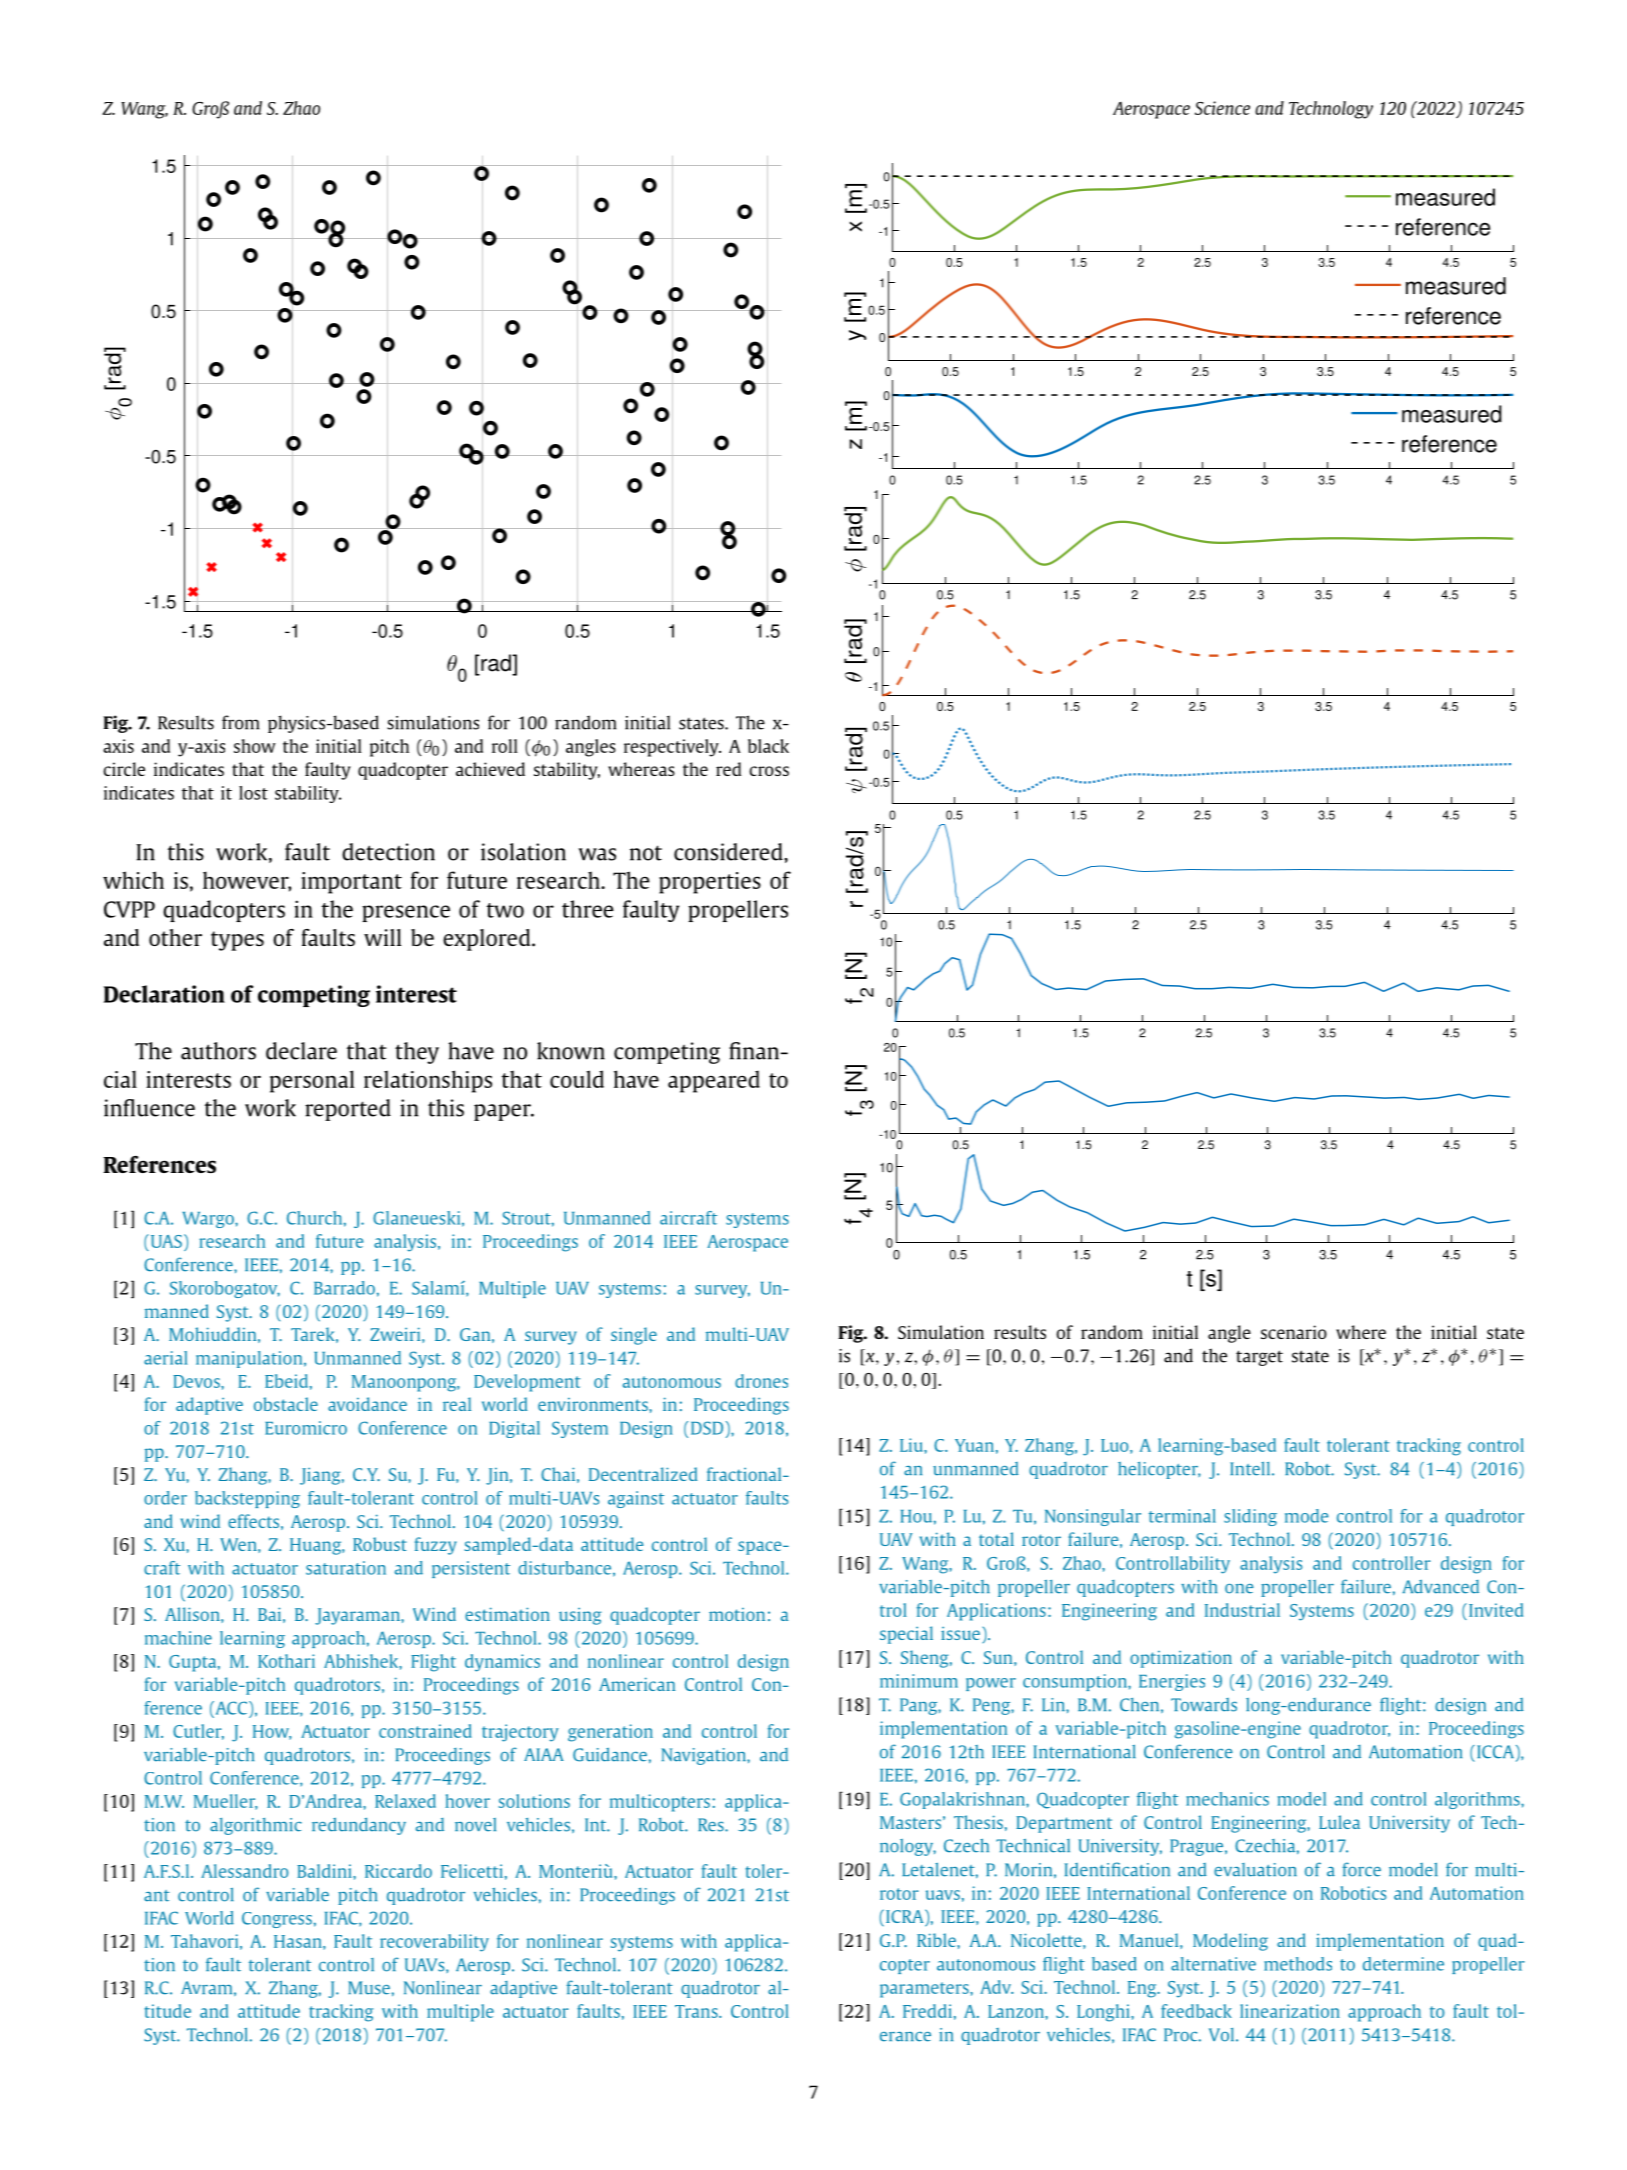 The width and height of the screenshot is (1627, 2170). What do you see at coordinates (277, 1920) in the screenshot?
I see `Congress` at bounding box center [277, 1920].
